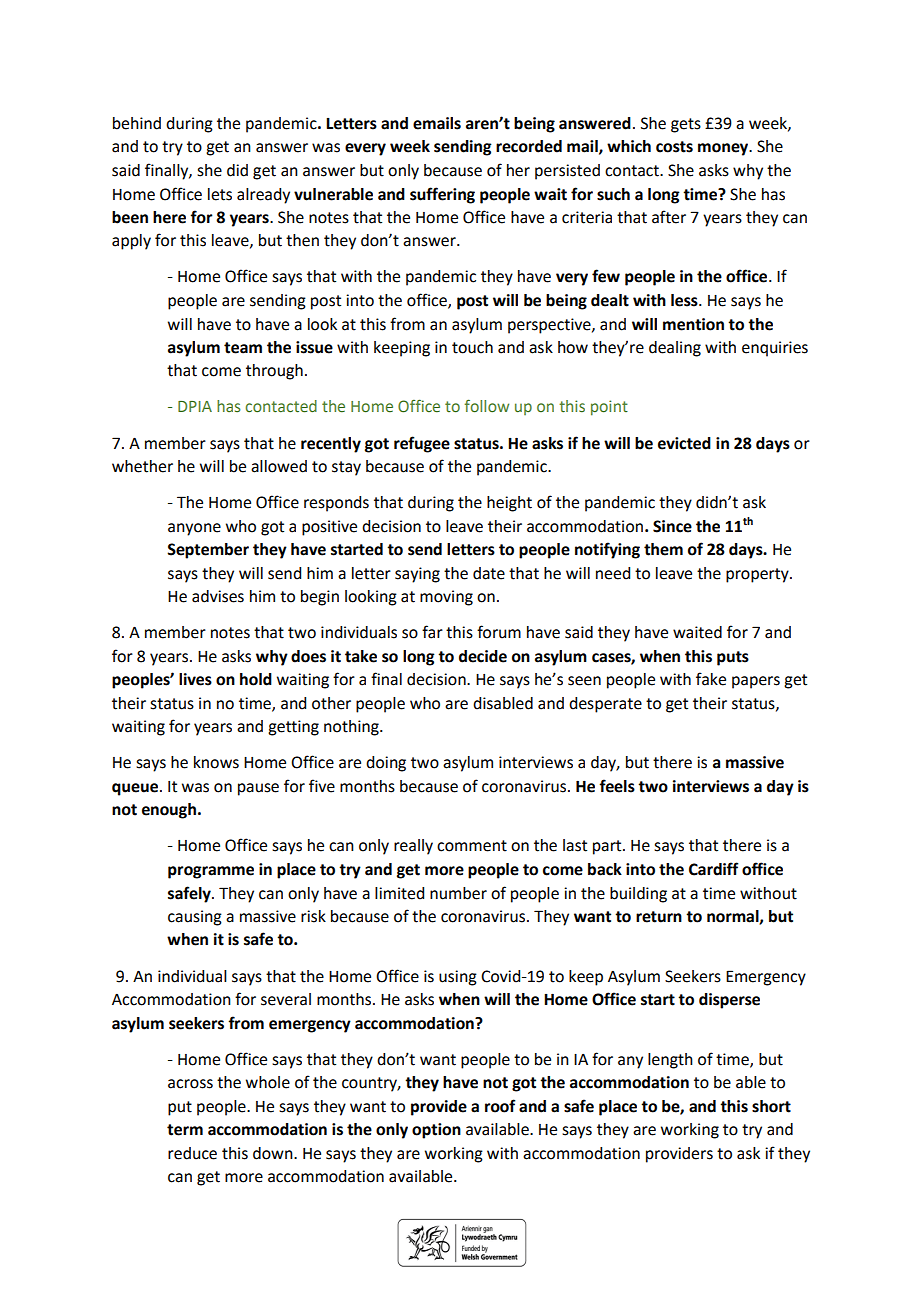  What do you see at coordinates (675, 349) in the screenshot?
I see `dealing` at bounding box center [675, 349].
